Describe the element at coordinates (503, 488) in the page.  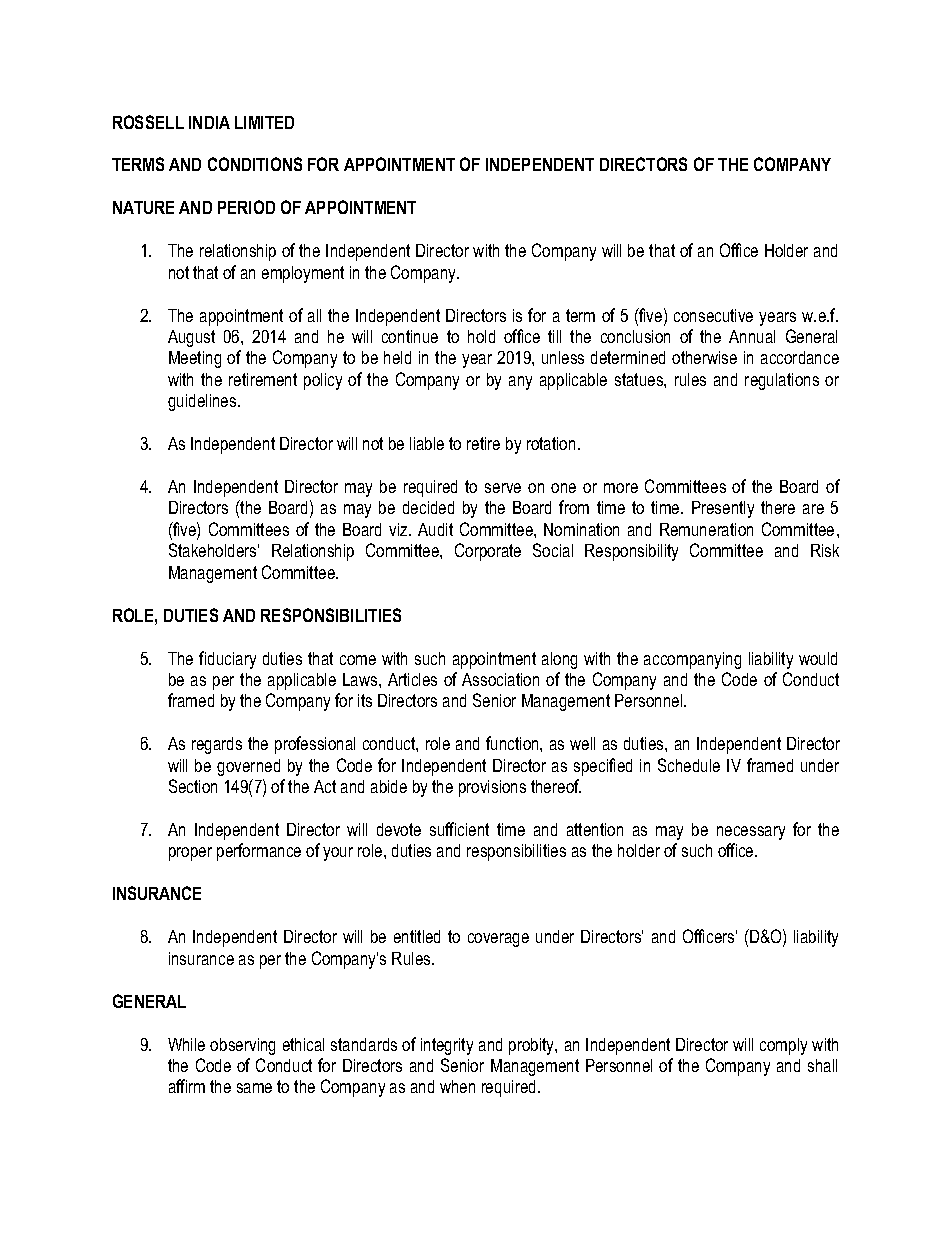
I see `serve` at that location.
